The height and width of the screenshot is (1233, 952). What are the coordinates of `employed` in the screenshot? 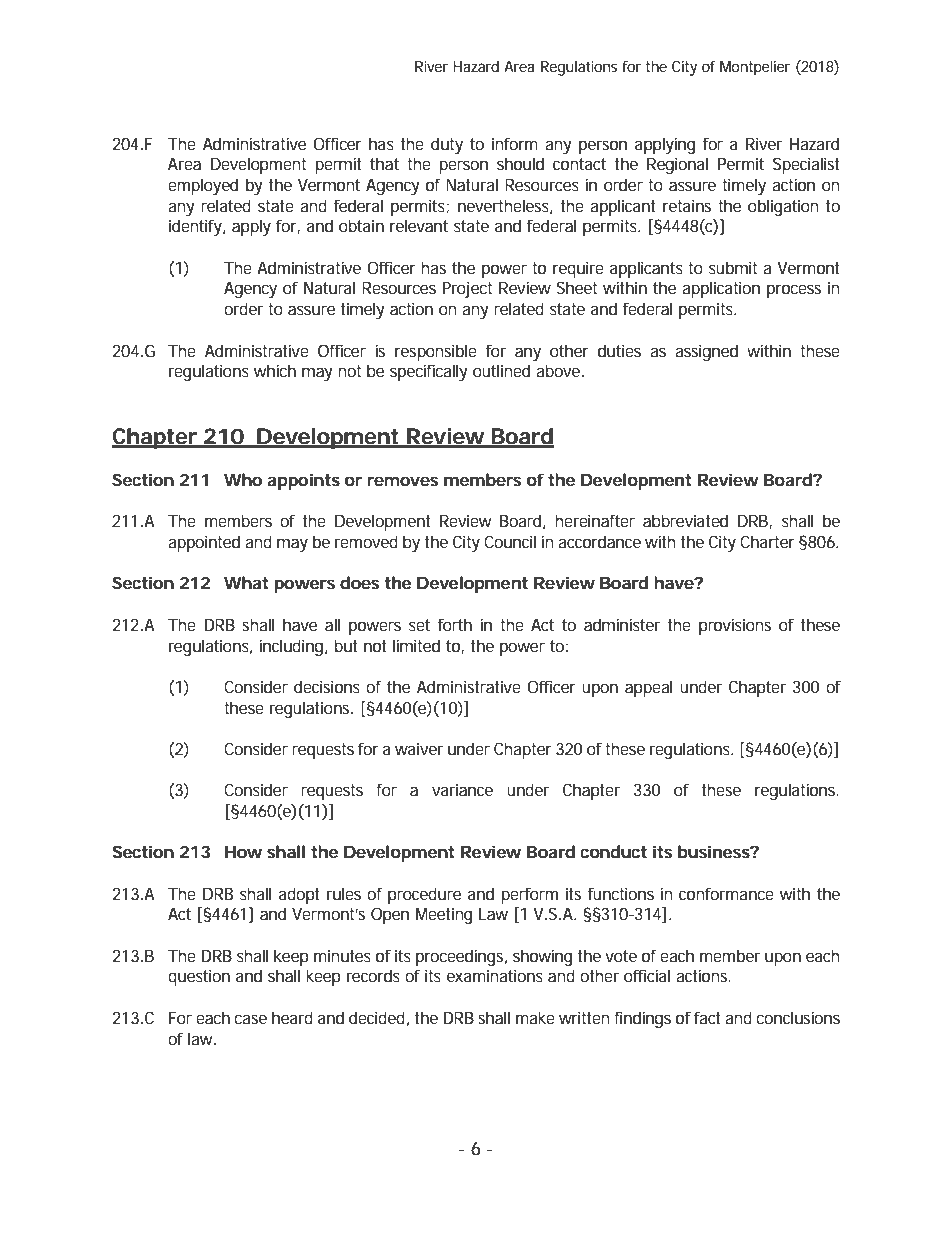 It's located at (203, 186).
